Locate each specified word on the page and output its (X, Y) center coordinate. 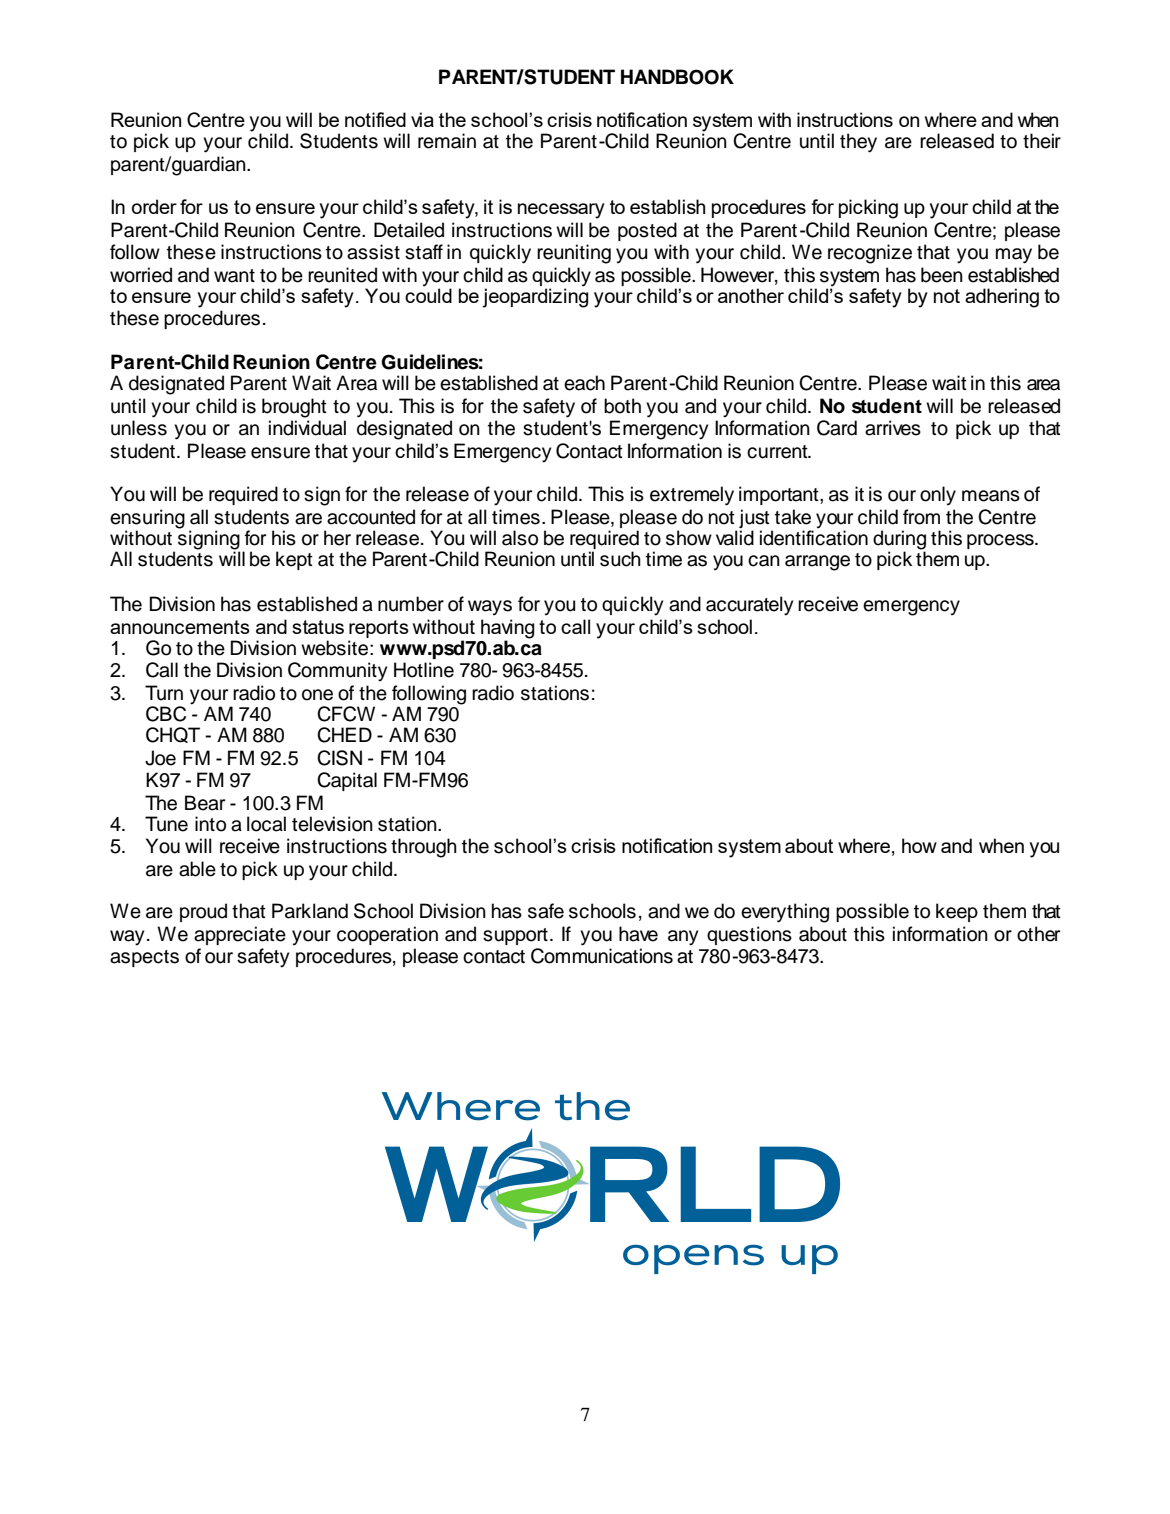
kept (294, 560)
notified (375, 119)
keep (957, 912)
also (520, 538)
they (858, 143)
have (638, 934)
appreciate (240, 935)
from (921, 517)
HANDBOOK (677, 77)
